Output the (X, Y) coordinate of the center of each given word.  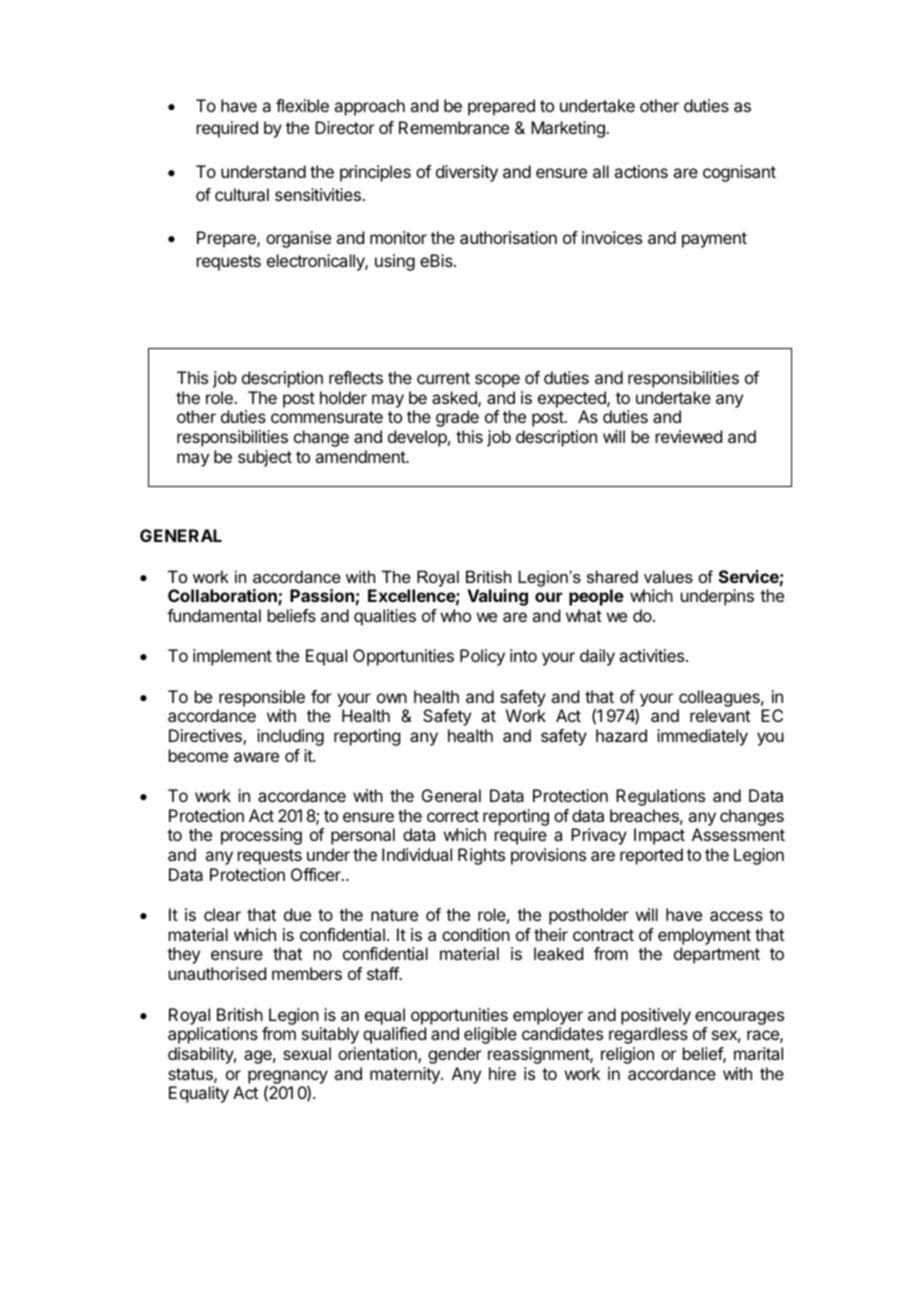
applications (213, 1035)
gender (455, 1055)
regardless (648, 1035)
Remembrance (454, 127)
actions (641, 171)
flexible (302, 105)
